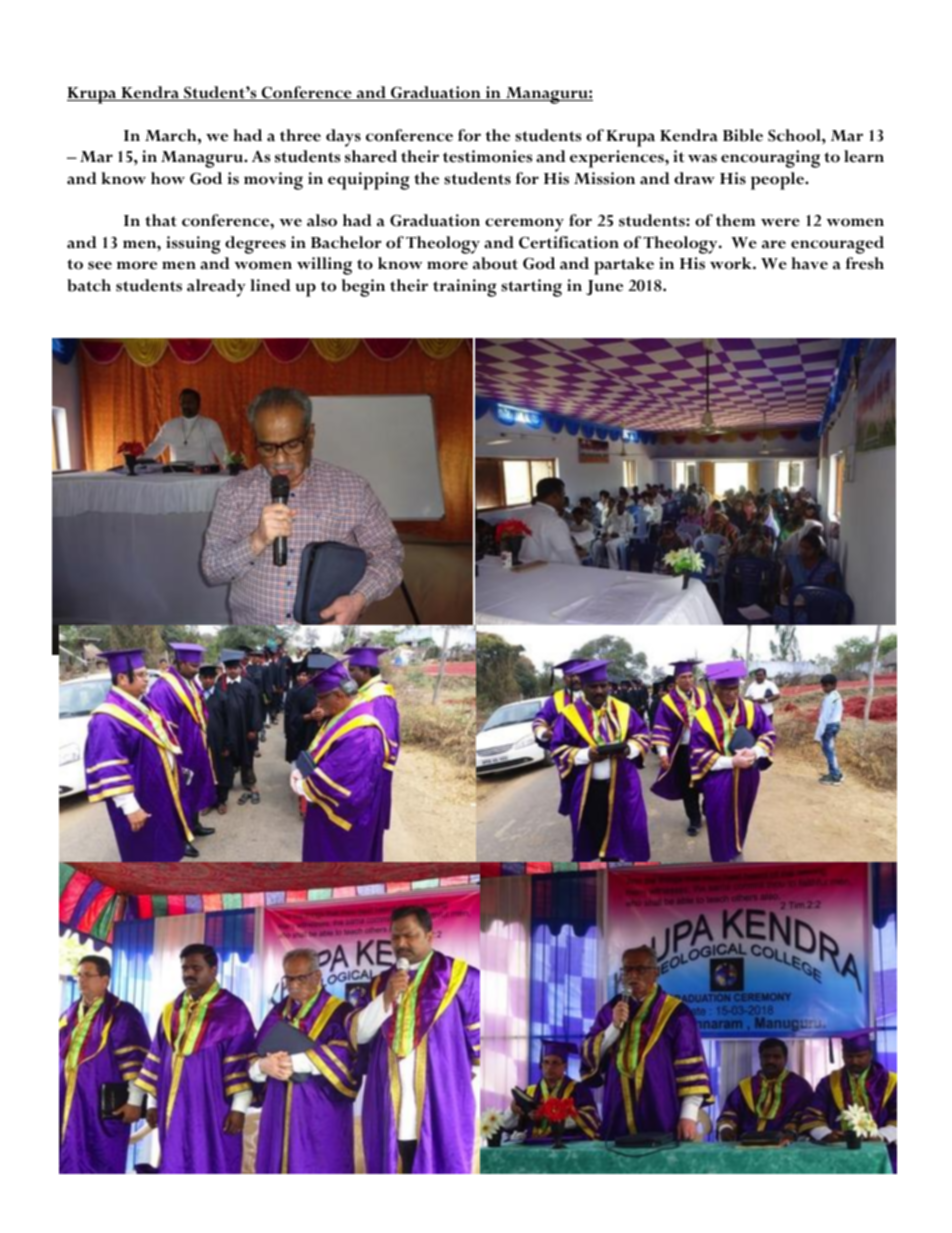 This screenshot has width=952, height=1233. What do you see at coordinates (837, 245) in the screenshot?
I see `encouraged` at bounding box center [837, 245].
